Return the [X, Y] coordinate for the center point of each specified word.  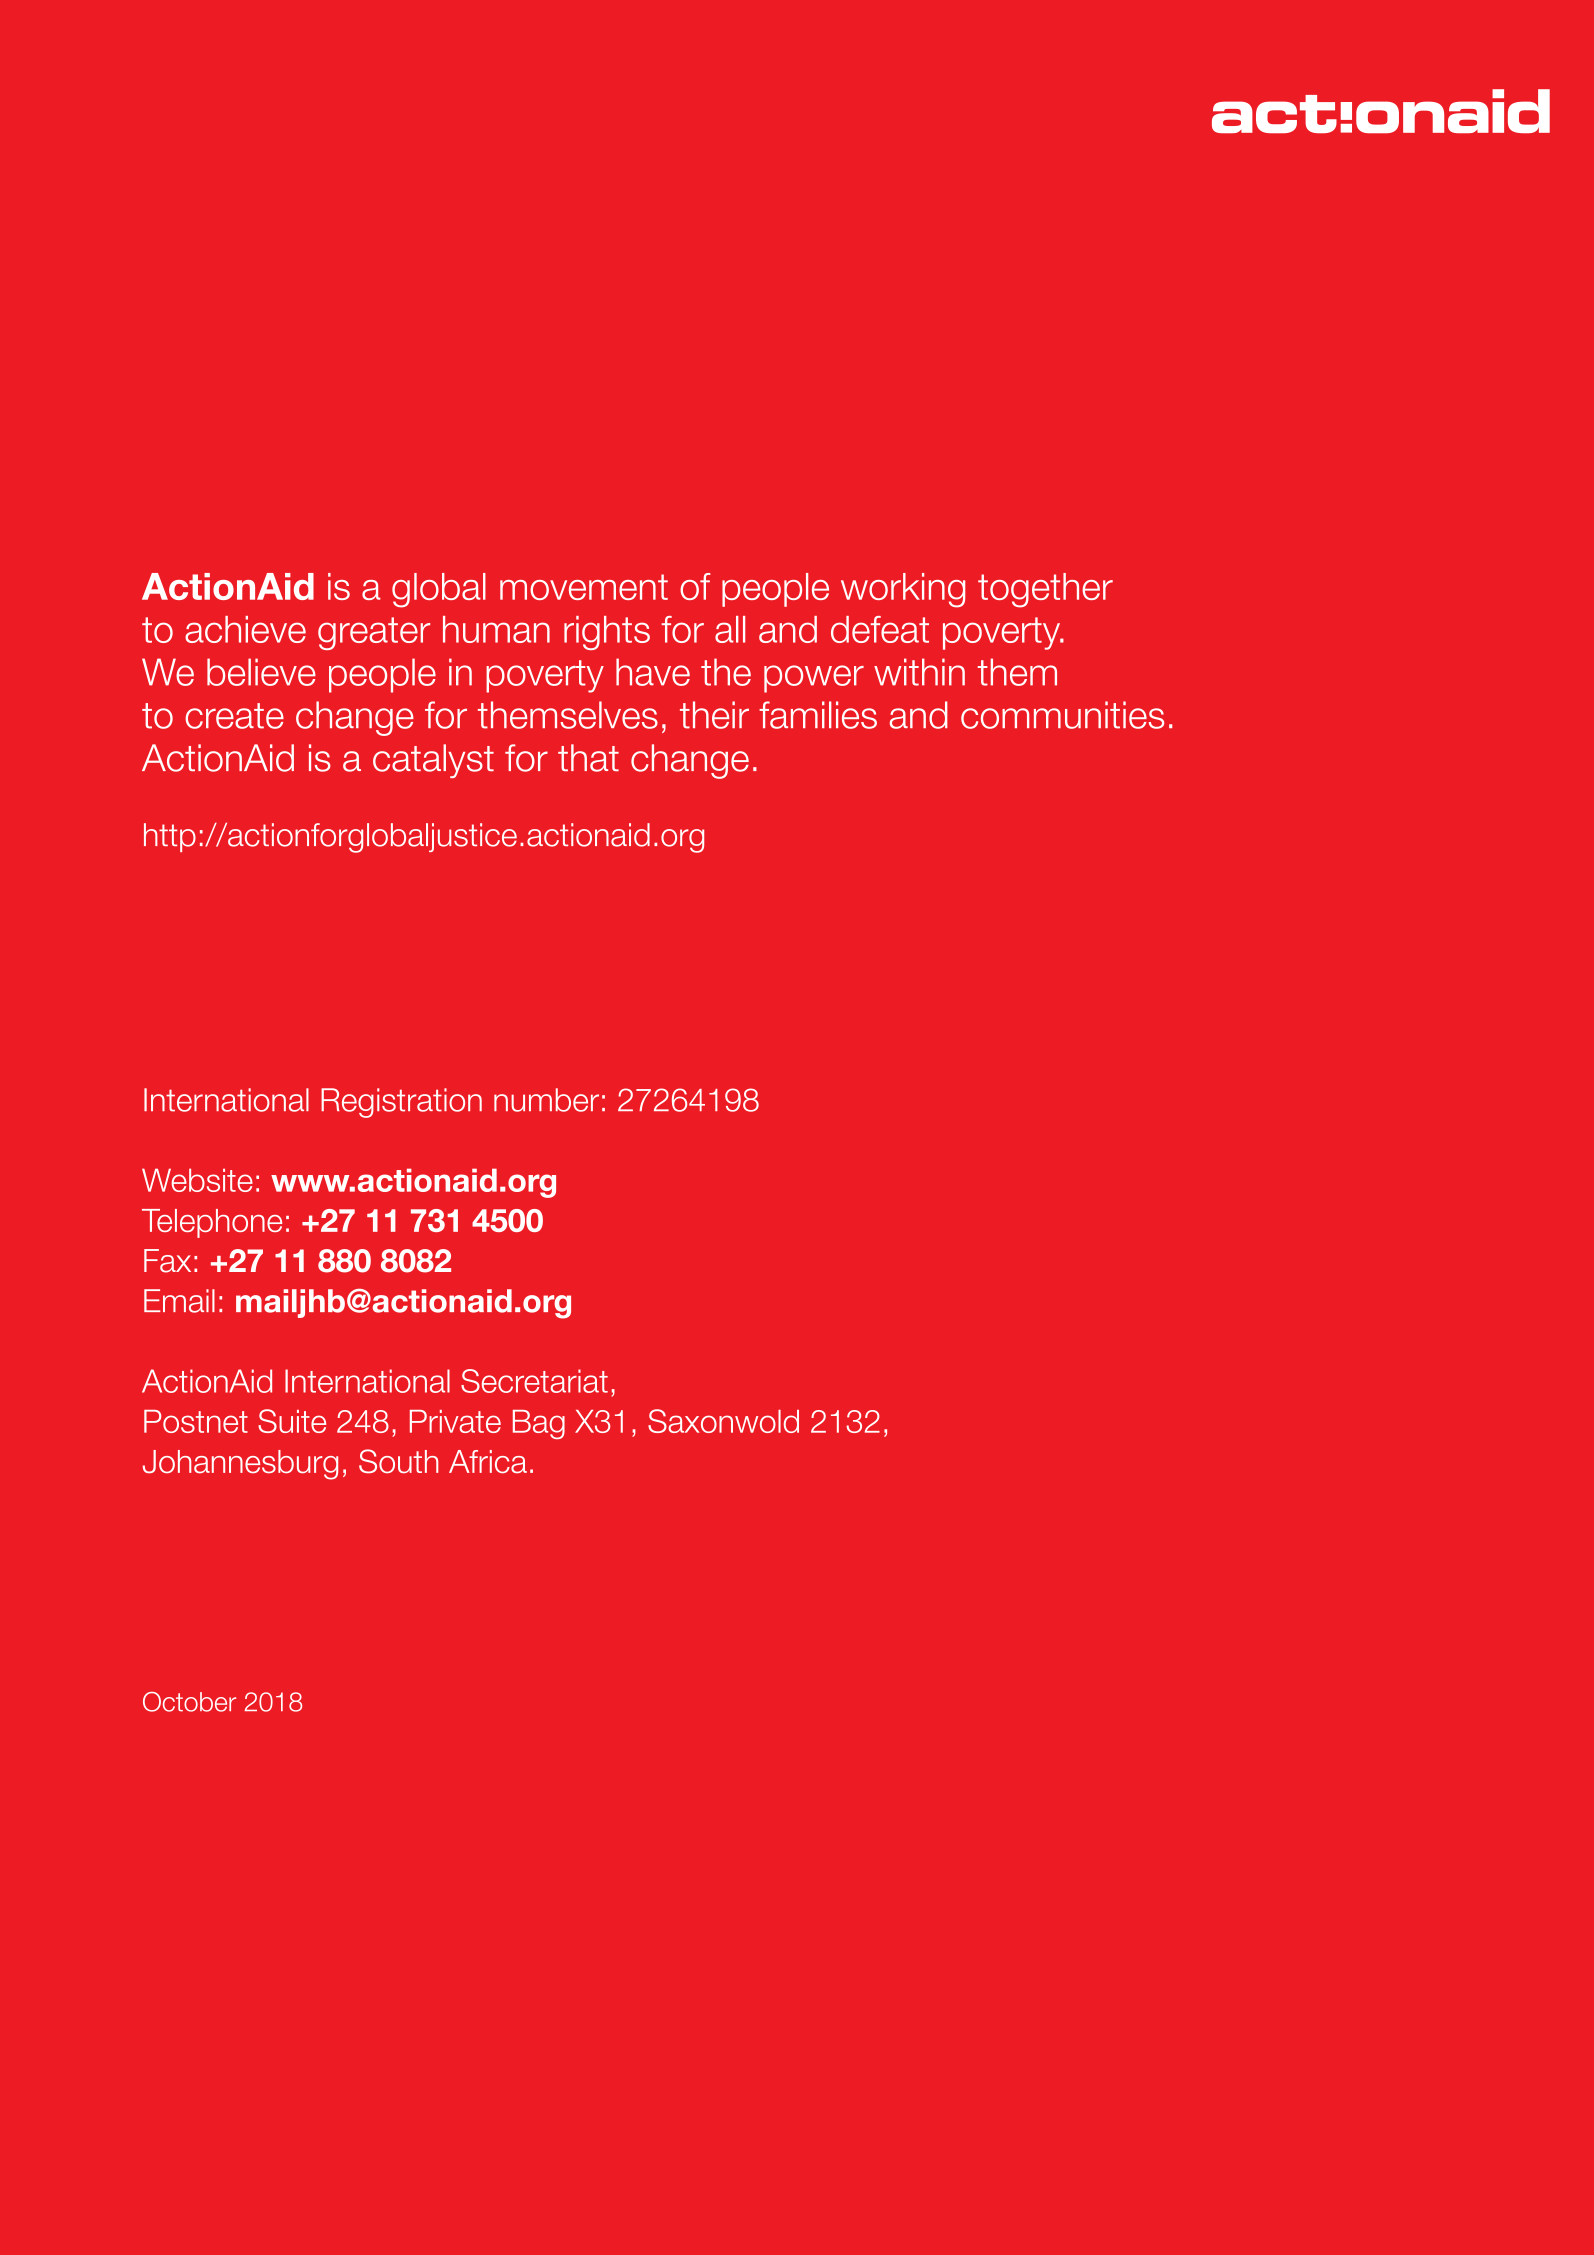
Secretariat [534, 1381]
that [588, 758]
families [818, 715]
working [903, 590]
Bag [539, 1424]
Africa [488, 1461]
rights [607, 633]
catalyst [433, 761]
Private [455, 1421]
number [546, 1100]
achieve [245, 629]
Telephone [212, 1223]
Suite [292, 1421]
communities [1062, 715]
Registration [401, 1103]
